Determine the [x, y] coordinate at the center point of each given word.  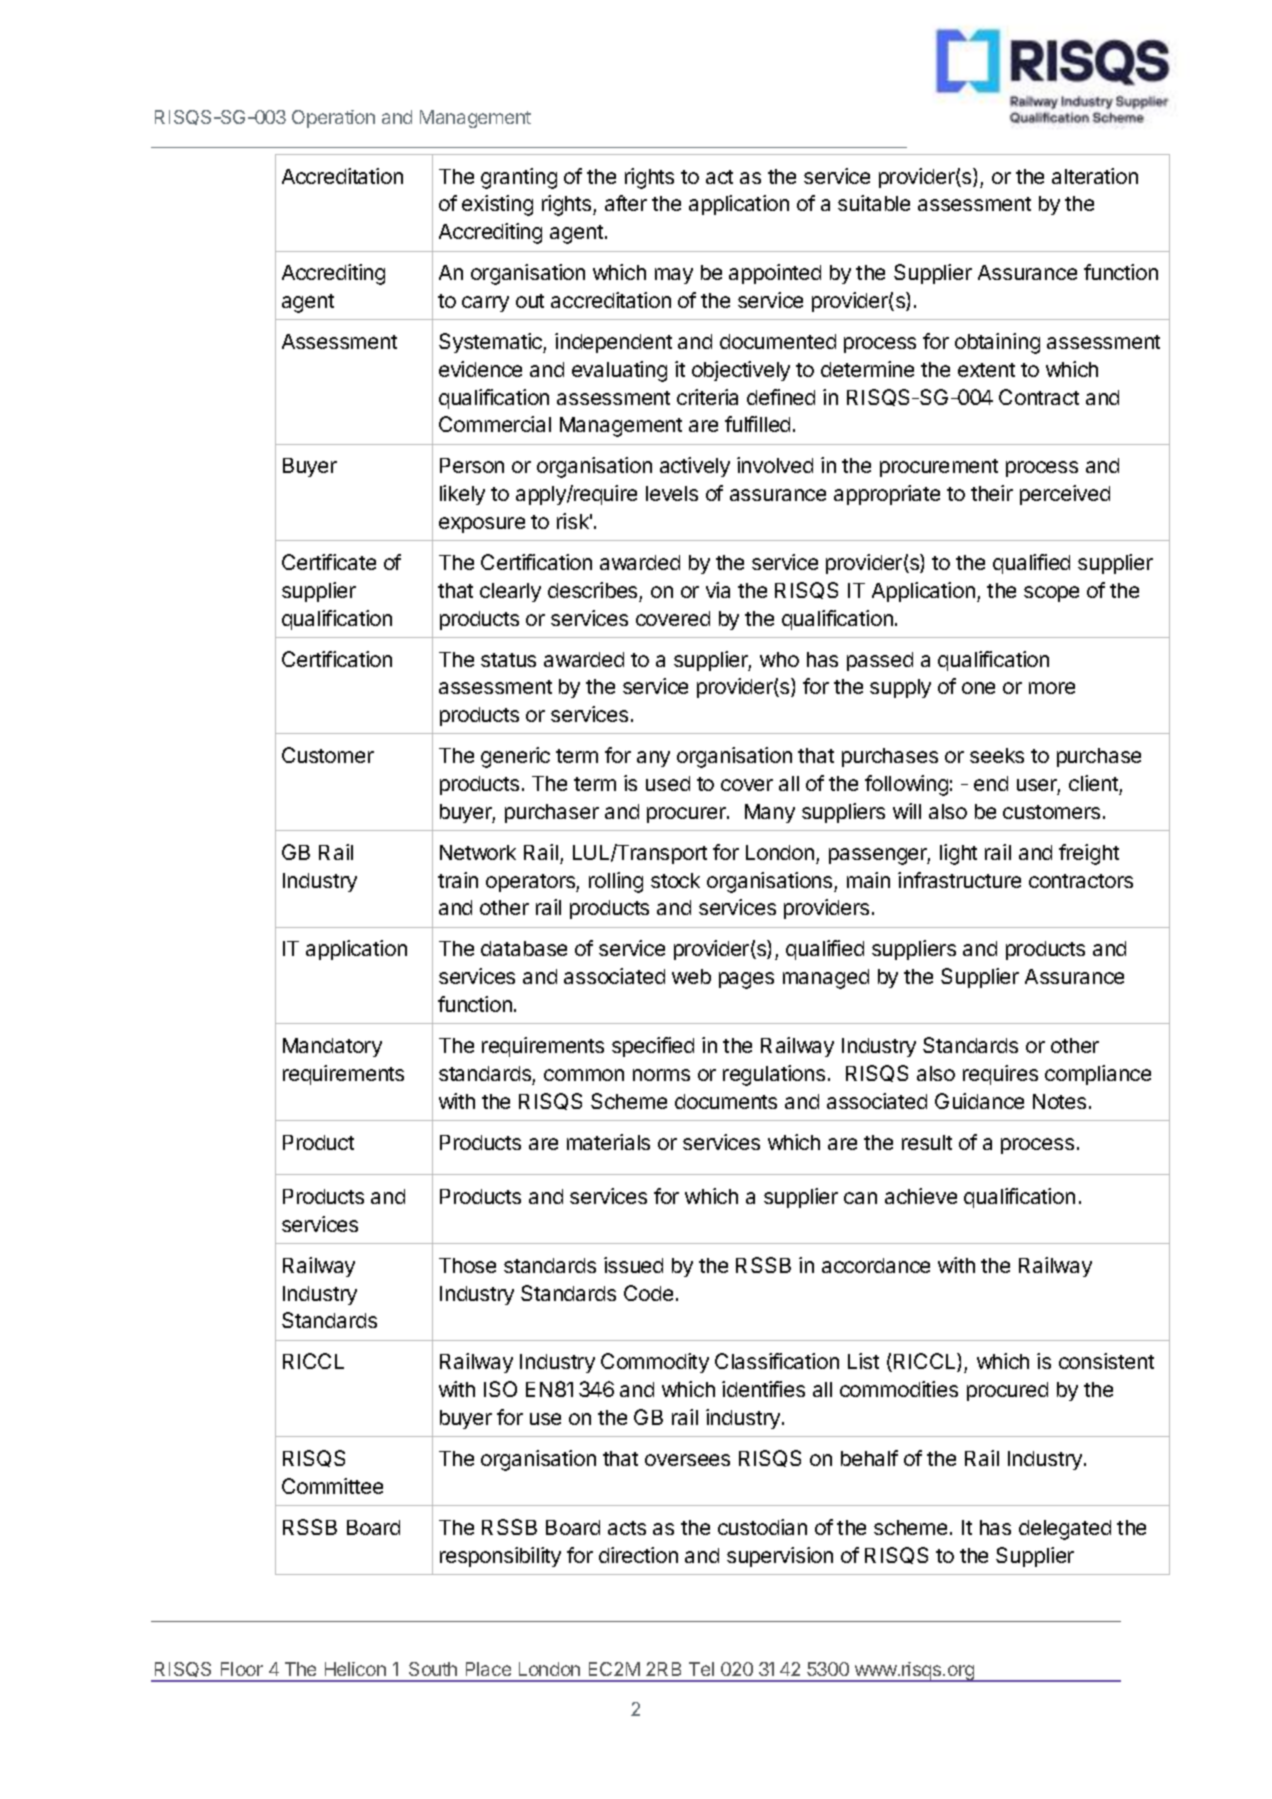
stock [675, 880]
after [626, 203]
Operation [333, 119]
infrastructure [959, 880]
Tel [701, 1669]
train [458, 880]
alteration [1095, 176]
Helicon [355, 1669]
